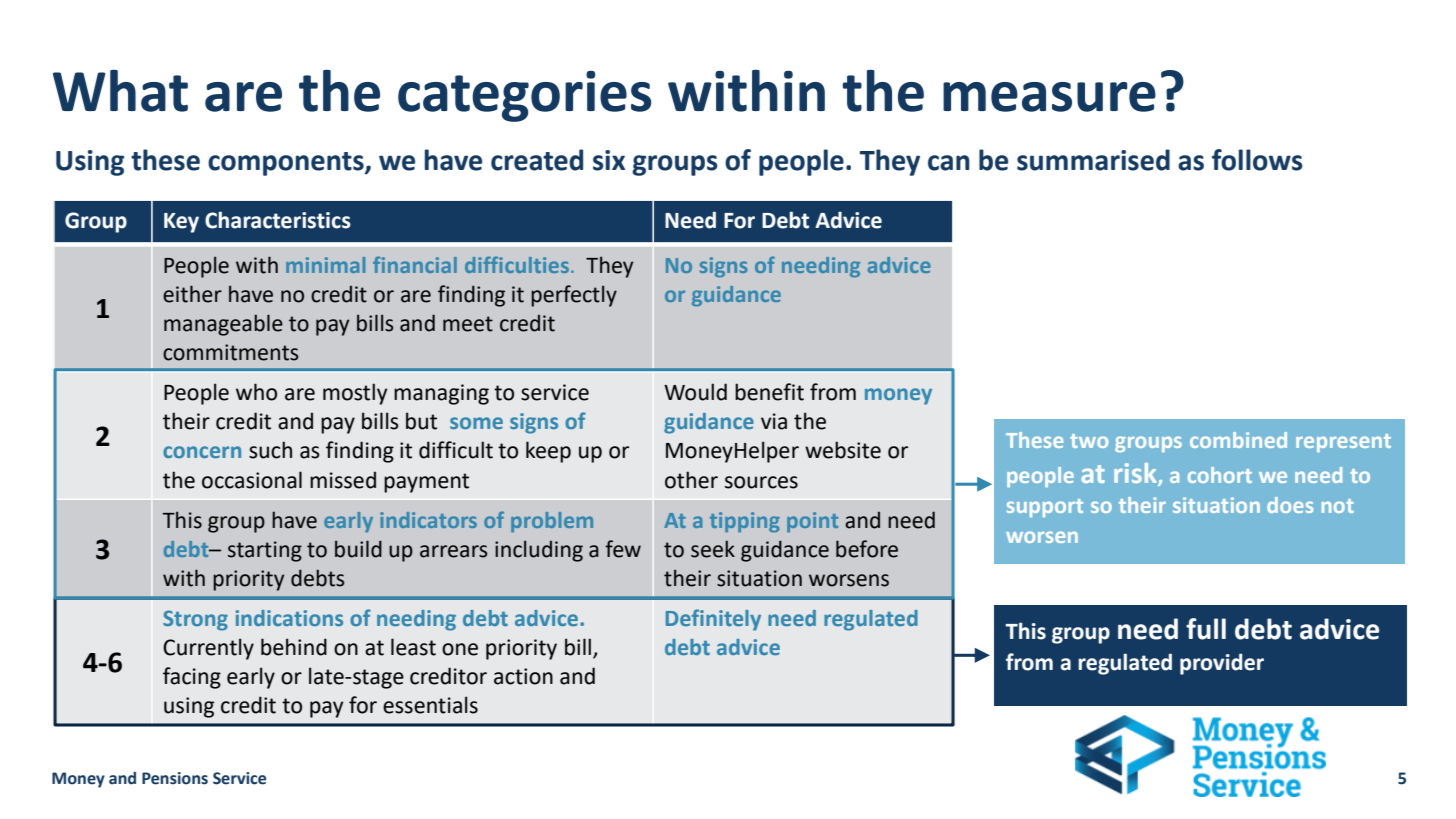 The height and width of the screenshot is (819, 1456). Describe the element at coordinates (1238, 440) in the screenshot. I see `combined` at that location.
